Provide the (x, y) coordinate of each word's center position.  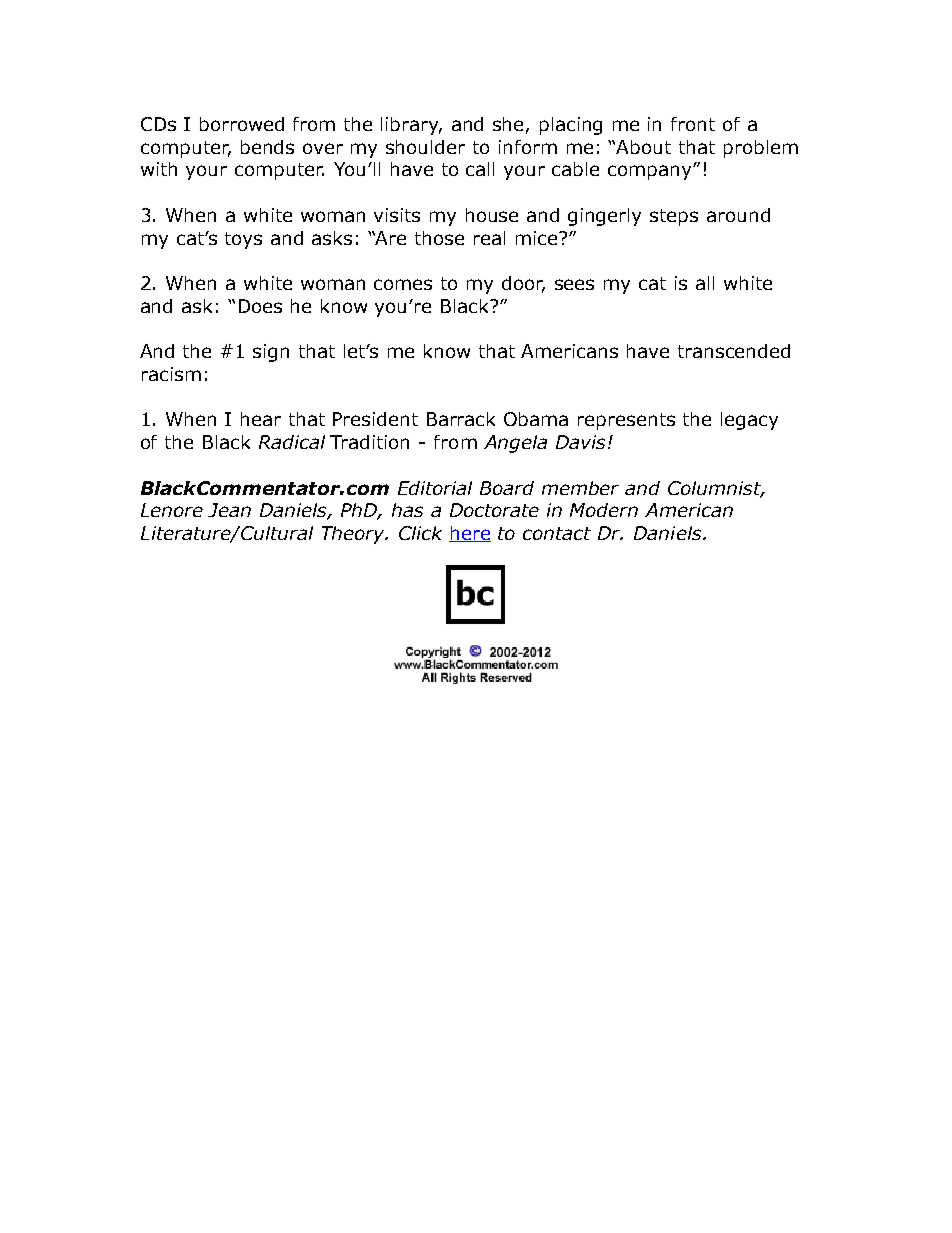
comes (403, 284)
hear (261, 419)
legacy (749, 421)
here (470, 534)
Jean (229, 510)
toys (243, 240)
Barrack (461, 419)
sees (574, 284)
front (693, 124)
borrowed (242, 124)
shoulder (425, 147)
